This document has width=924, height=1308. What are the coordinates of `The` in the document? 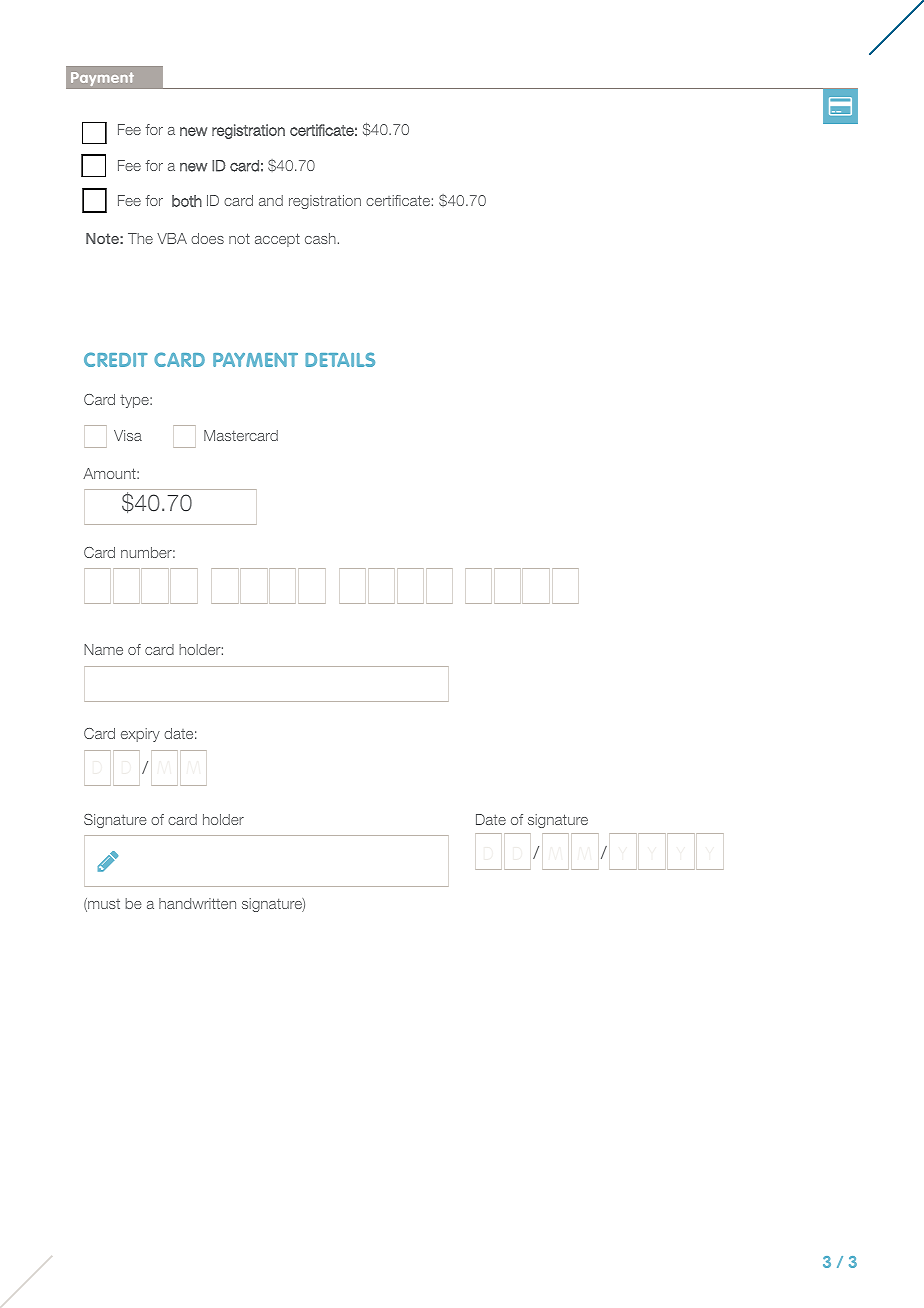 It's located at (140, 238).
